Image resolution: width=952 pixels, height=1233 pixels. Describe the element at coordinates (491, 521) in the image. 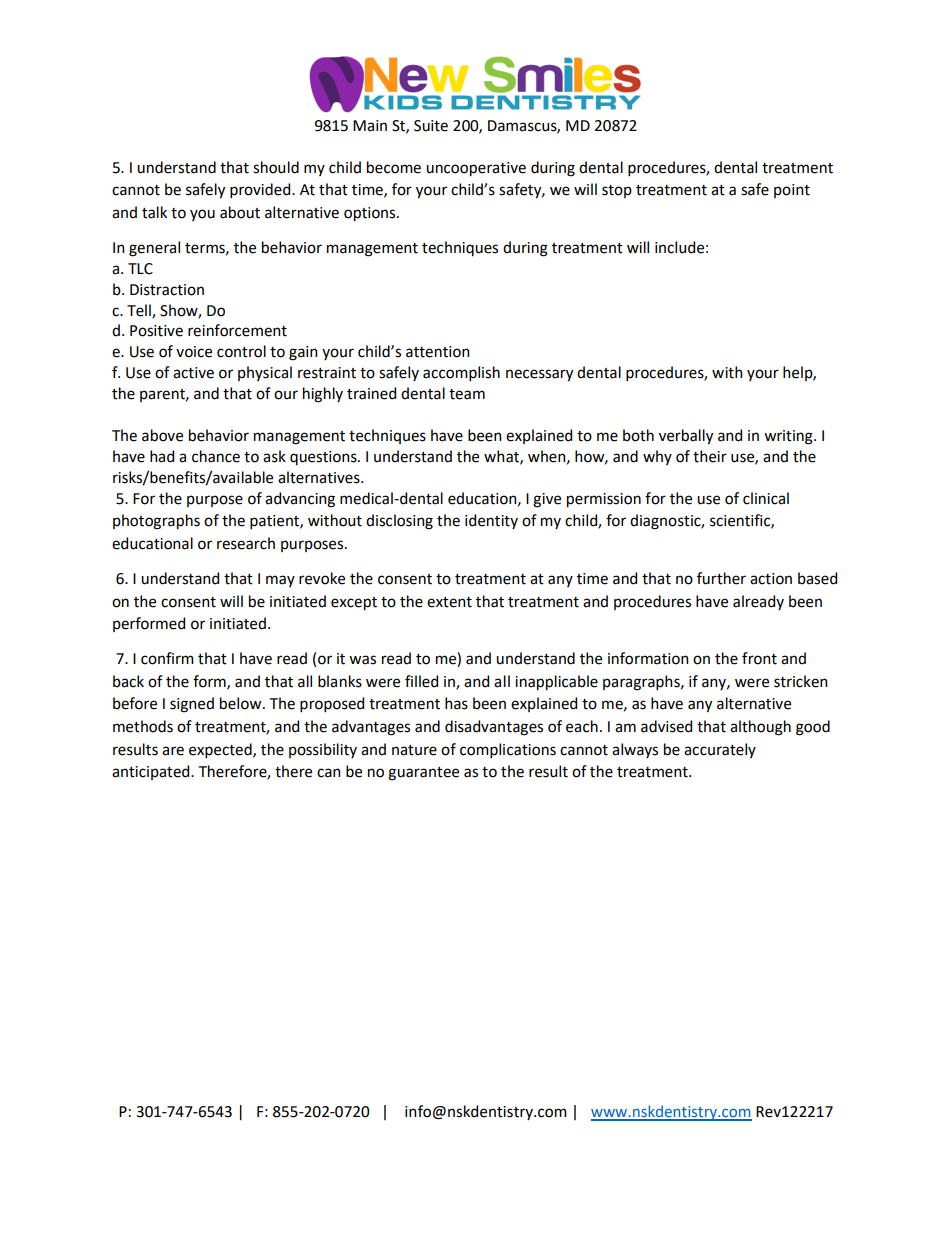

I see `identity` at that location.
